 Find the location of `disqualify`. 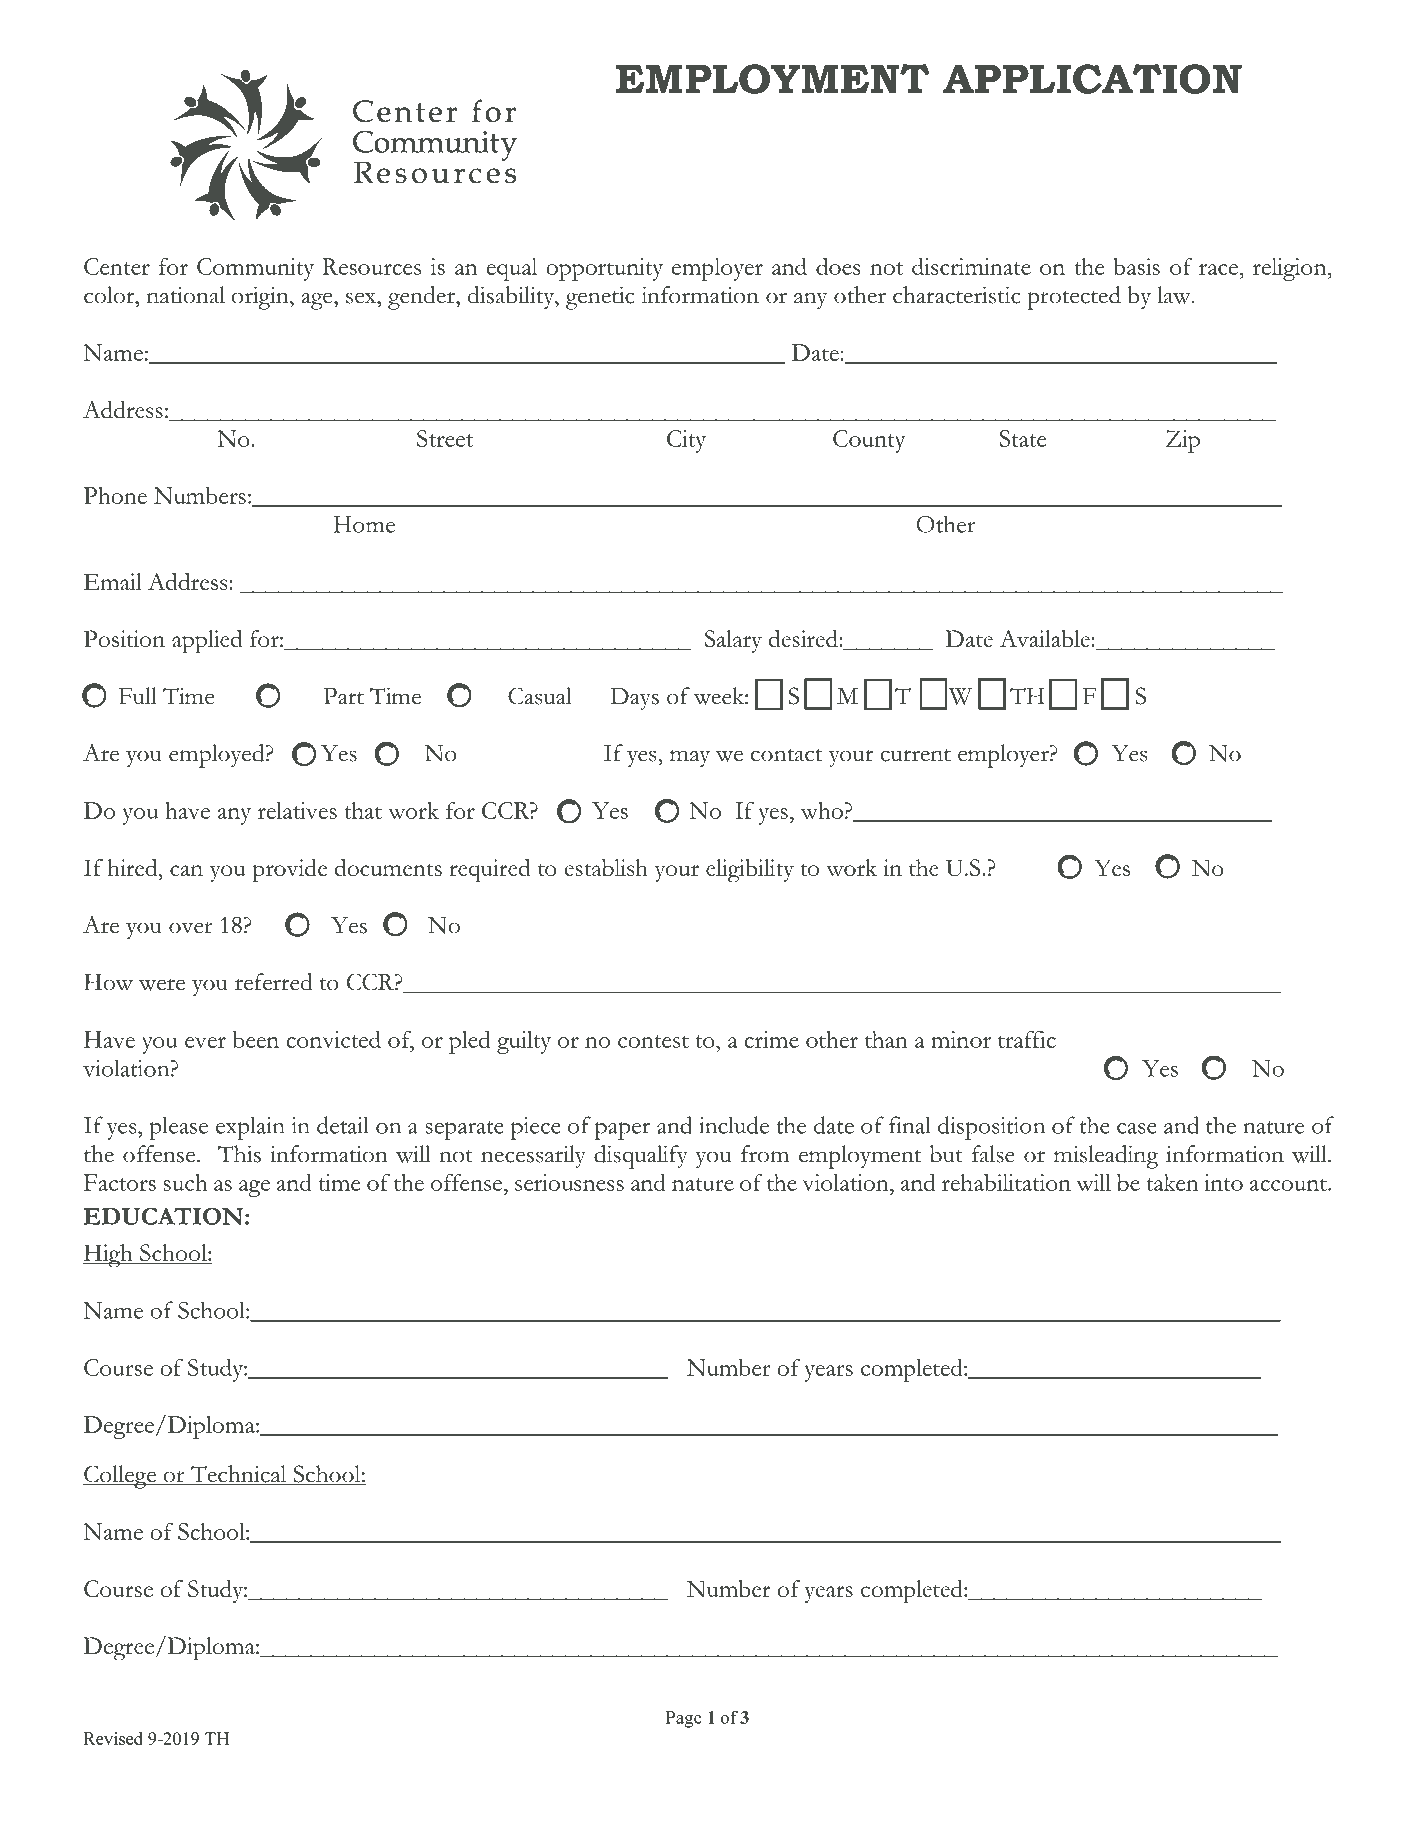

disqualify is located at coordinates (641, 1157).
